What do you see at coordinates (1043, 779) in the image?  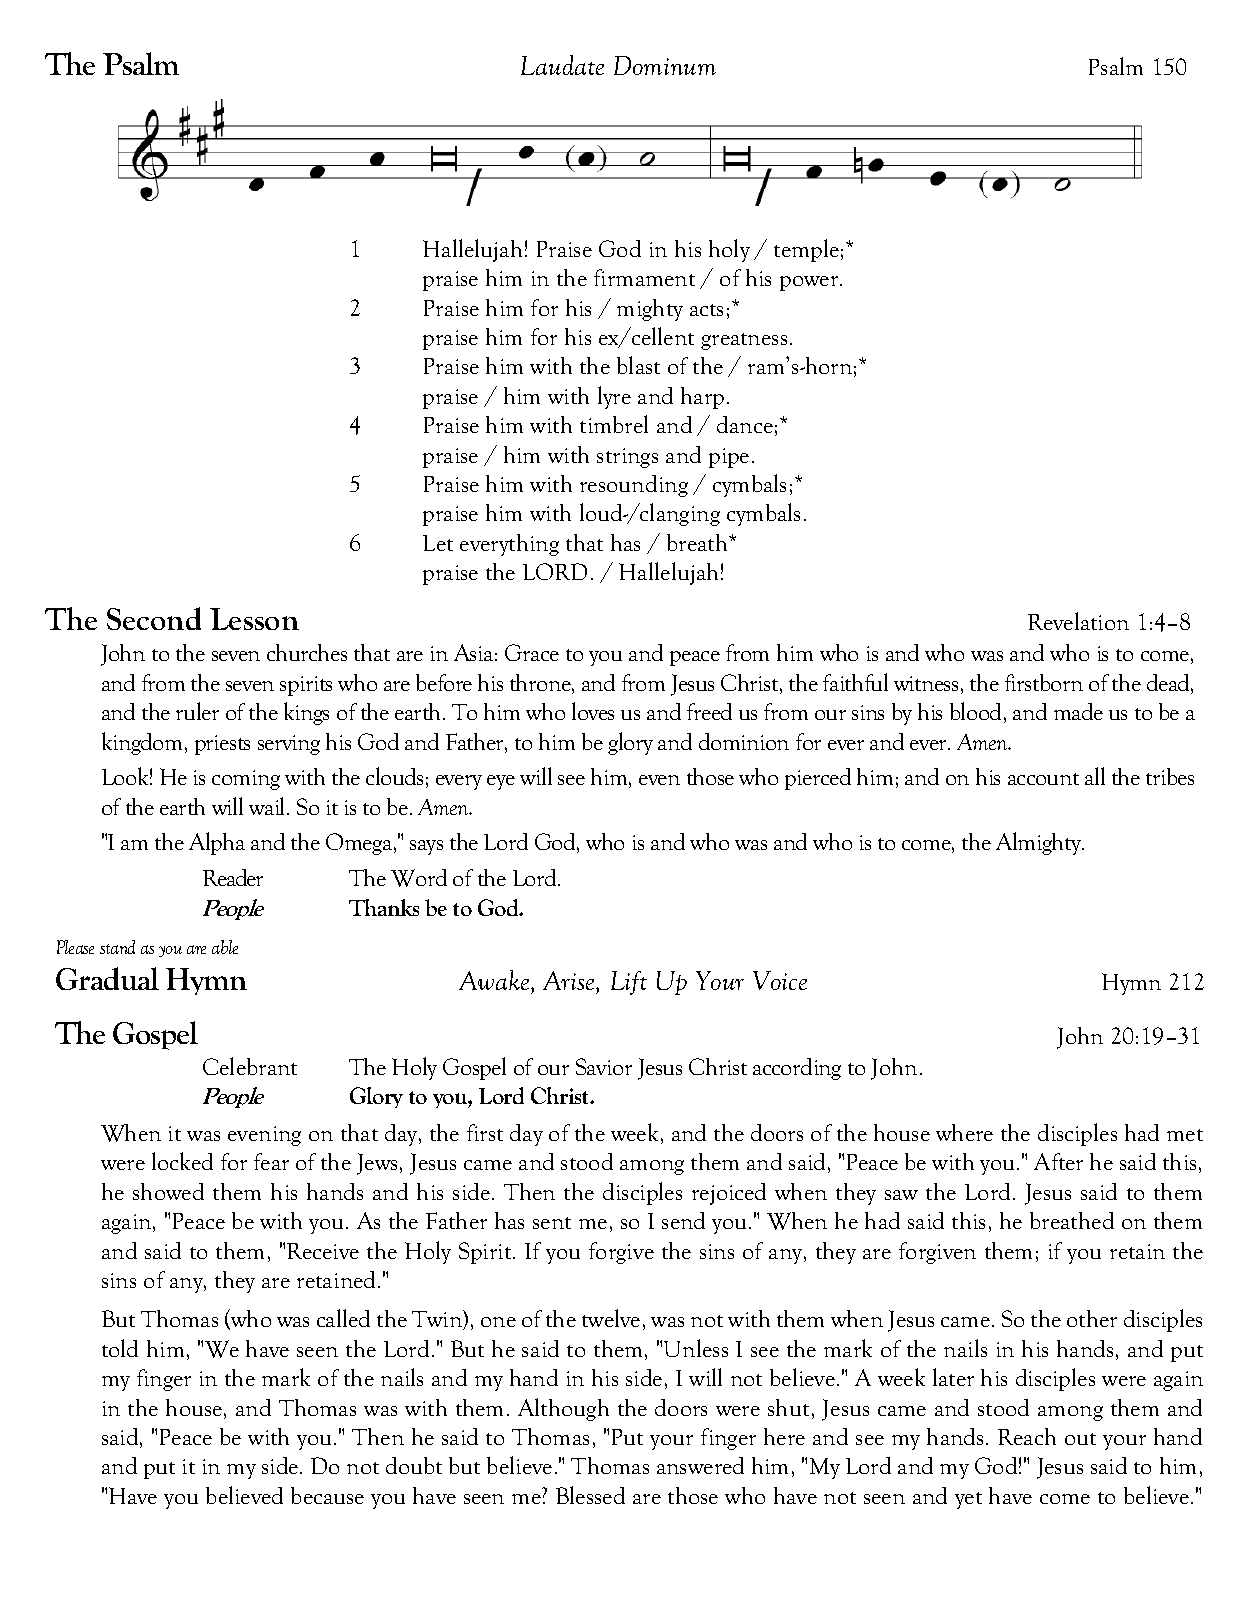 I see `account` at bounding box center [1043, 779].
